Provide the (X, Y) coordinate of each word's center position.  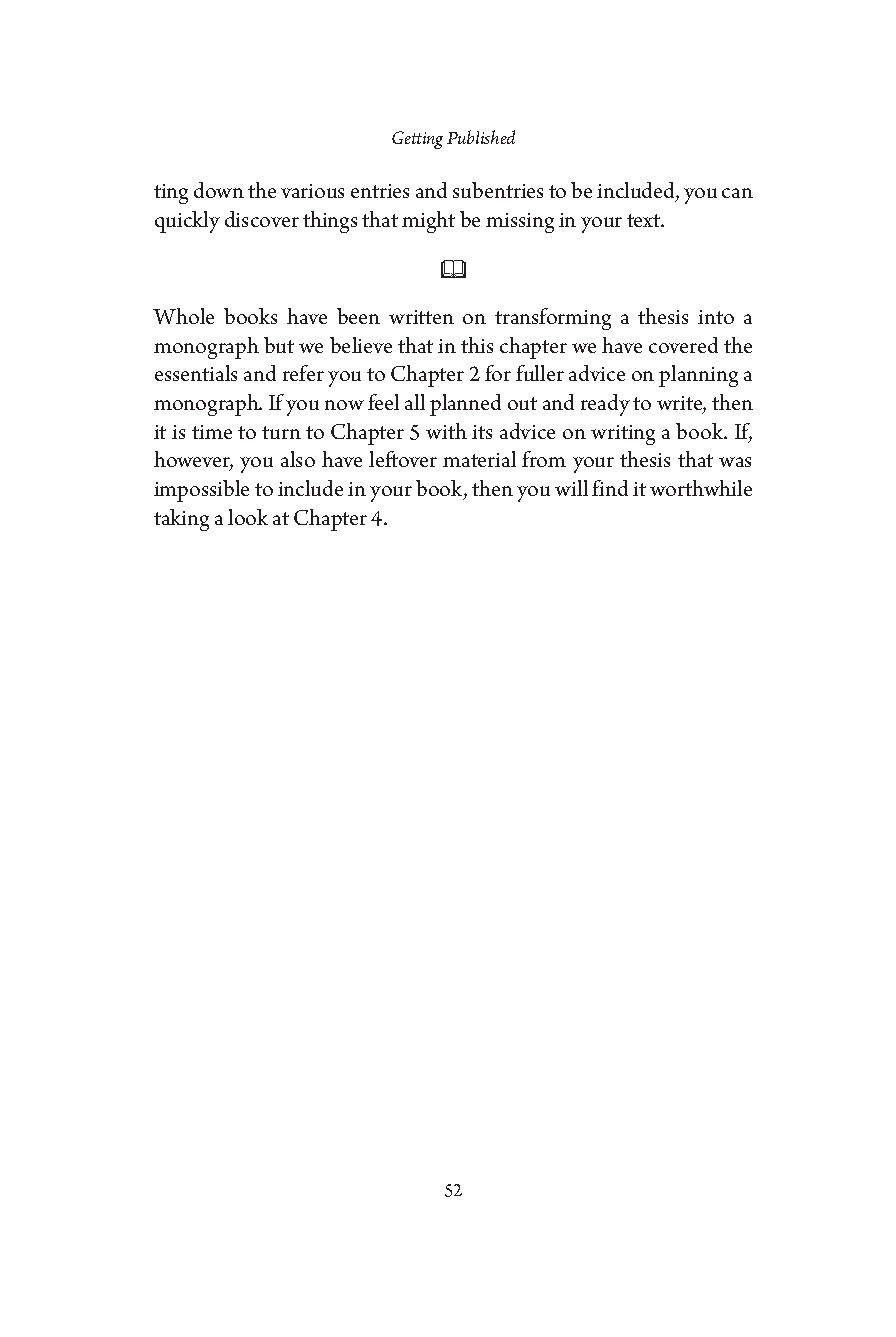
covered (683, 345)
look (248, 517)
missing (520, 223)
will (571, 488)
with (446, 431)
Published (481, 137)
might (428, 222)
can (737, 193)
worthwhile (701, 488)
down (219, 190)
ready (605, 405)
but (279, 345)
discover (262, 219)
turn (281, 432)
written (421, 317)
